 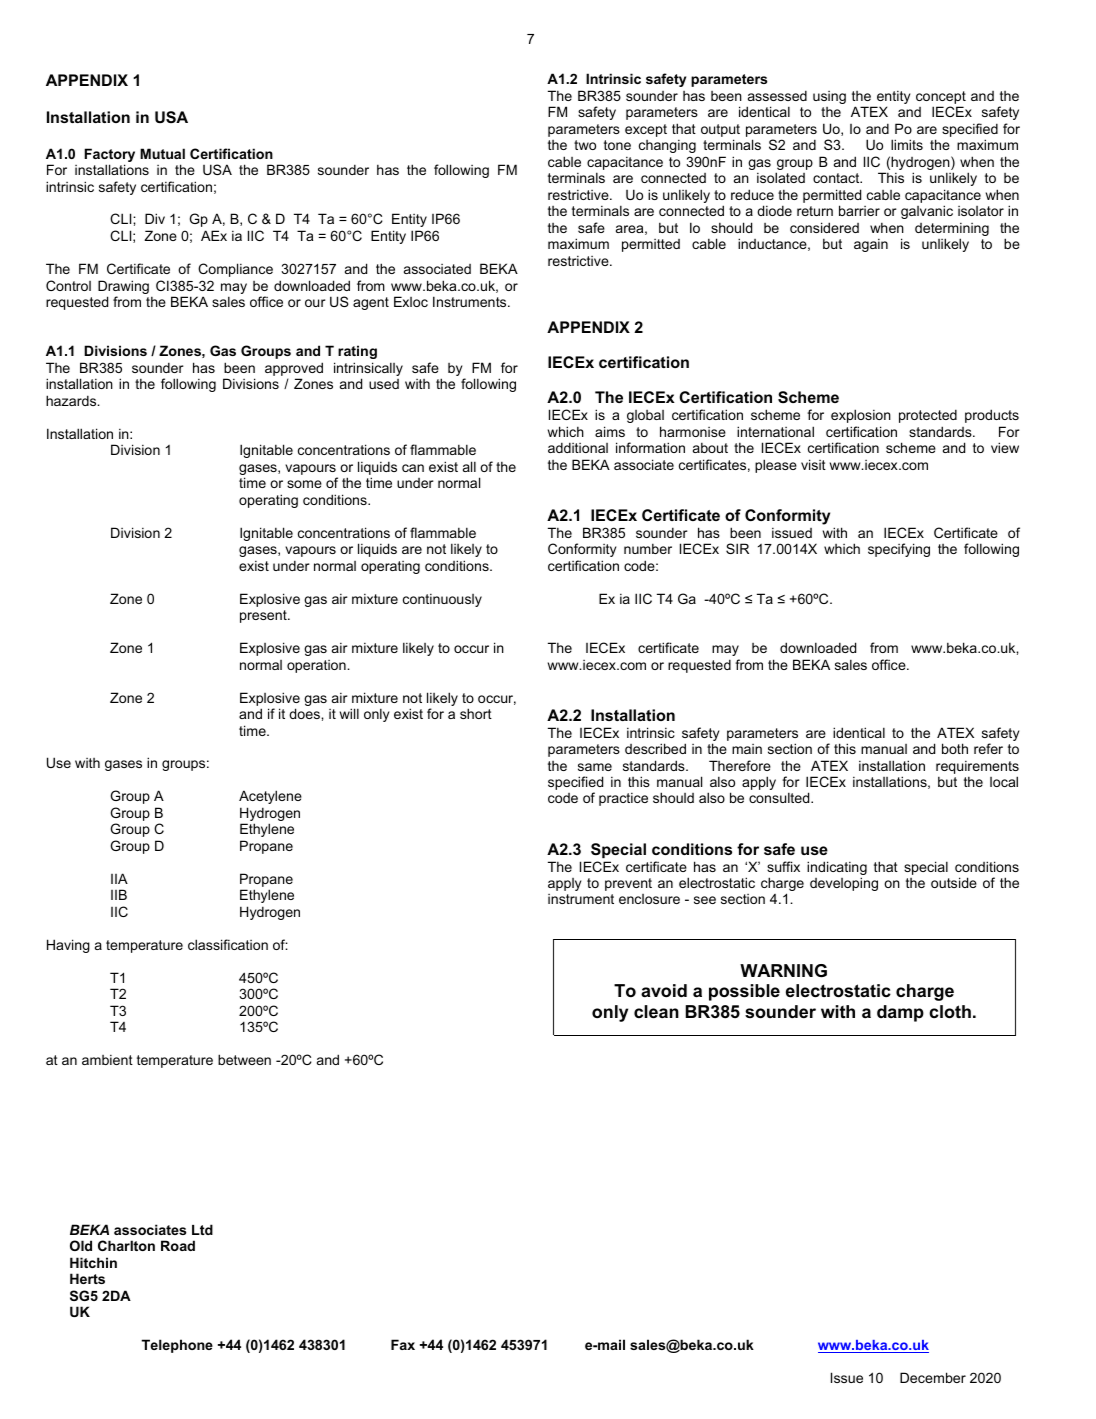 What do you see at coordinates (403, 1344) in the image?
I see `Fax` at bounding box center [403, 1344].
